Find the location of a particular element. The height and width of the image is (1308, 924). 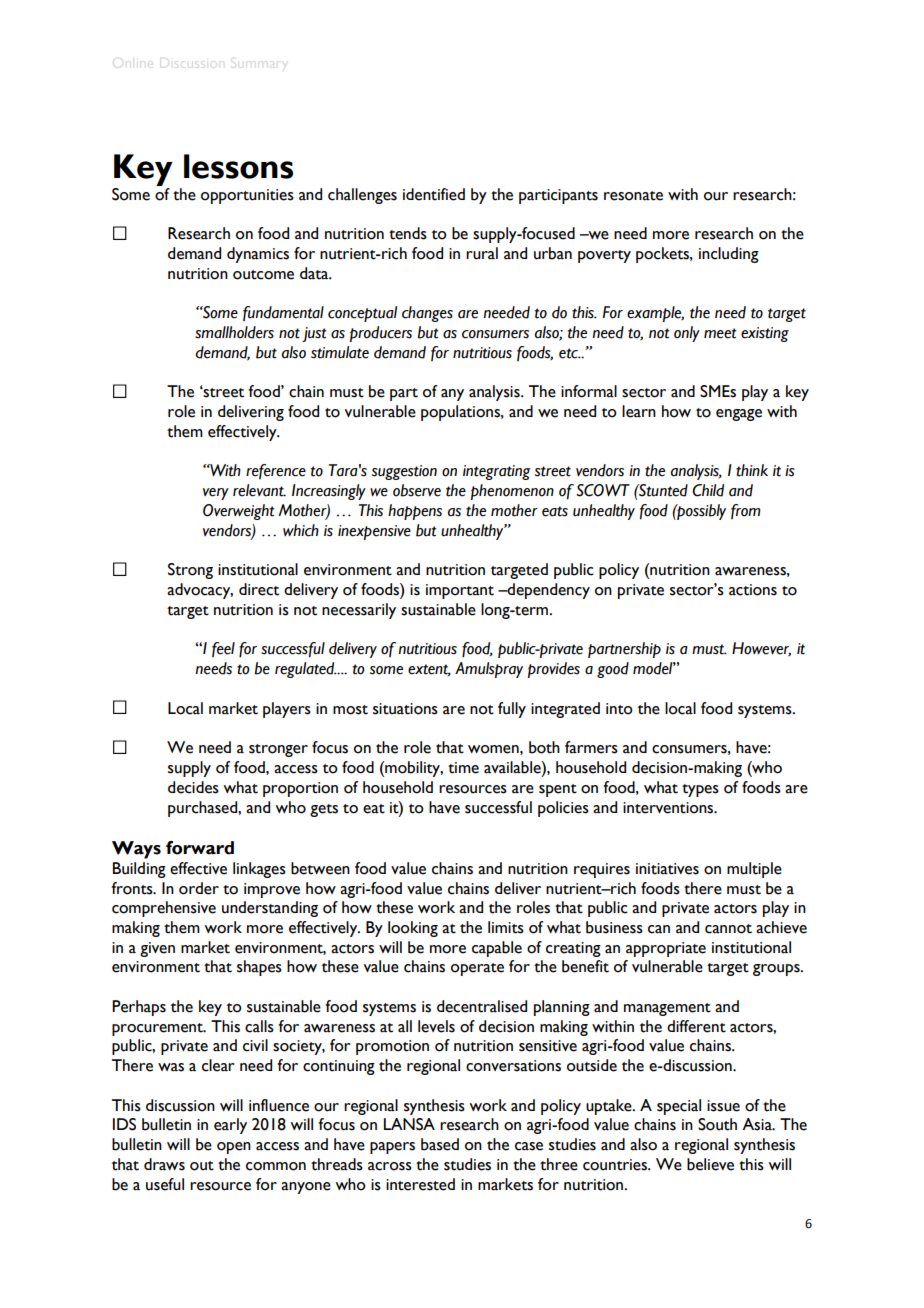

feel is located at coordinates (223, 649).
